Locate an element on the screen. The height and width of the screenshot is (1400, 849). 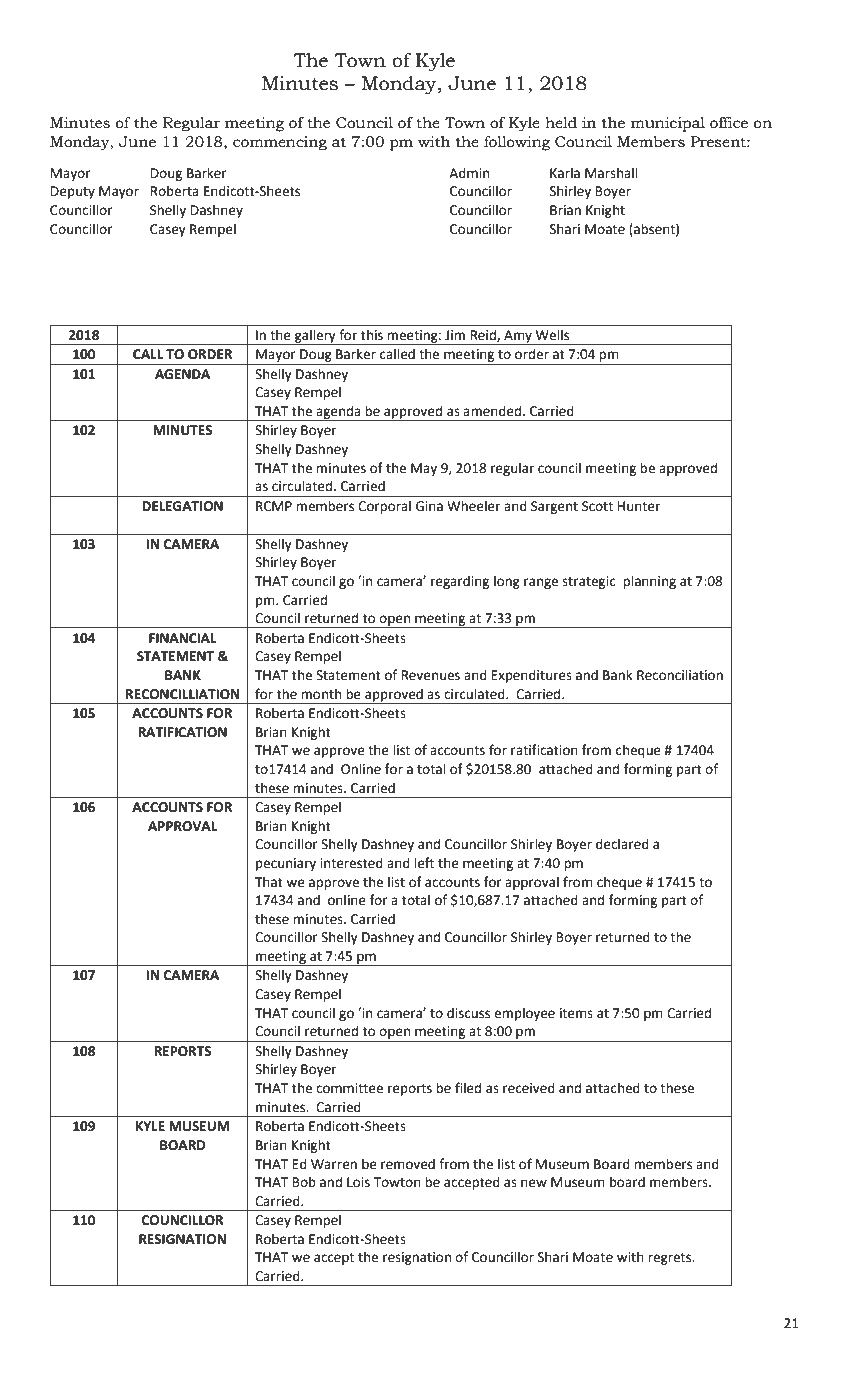
Admin is located at coordinates (469, 173).
